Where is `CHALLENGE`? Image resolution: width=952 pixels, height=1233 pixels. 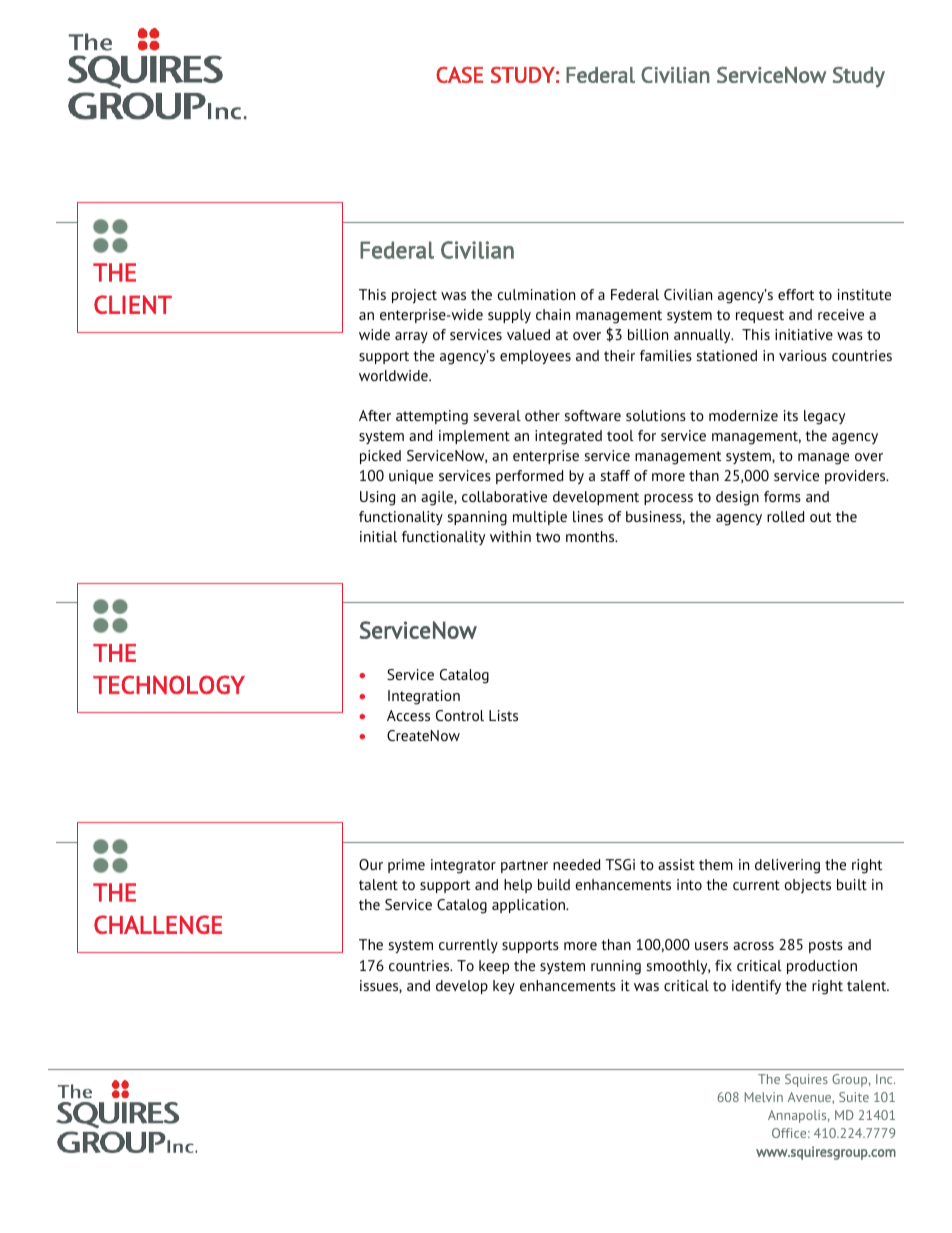 CHALLENGE is located at coordinates (158, 924).
